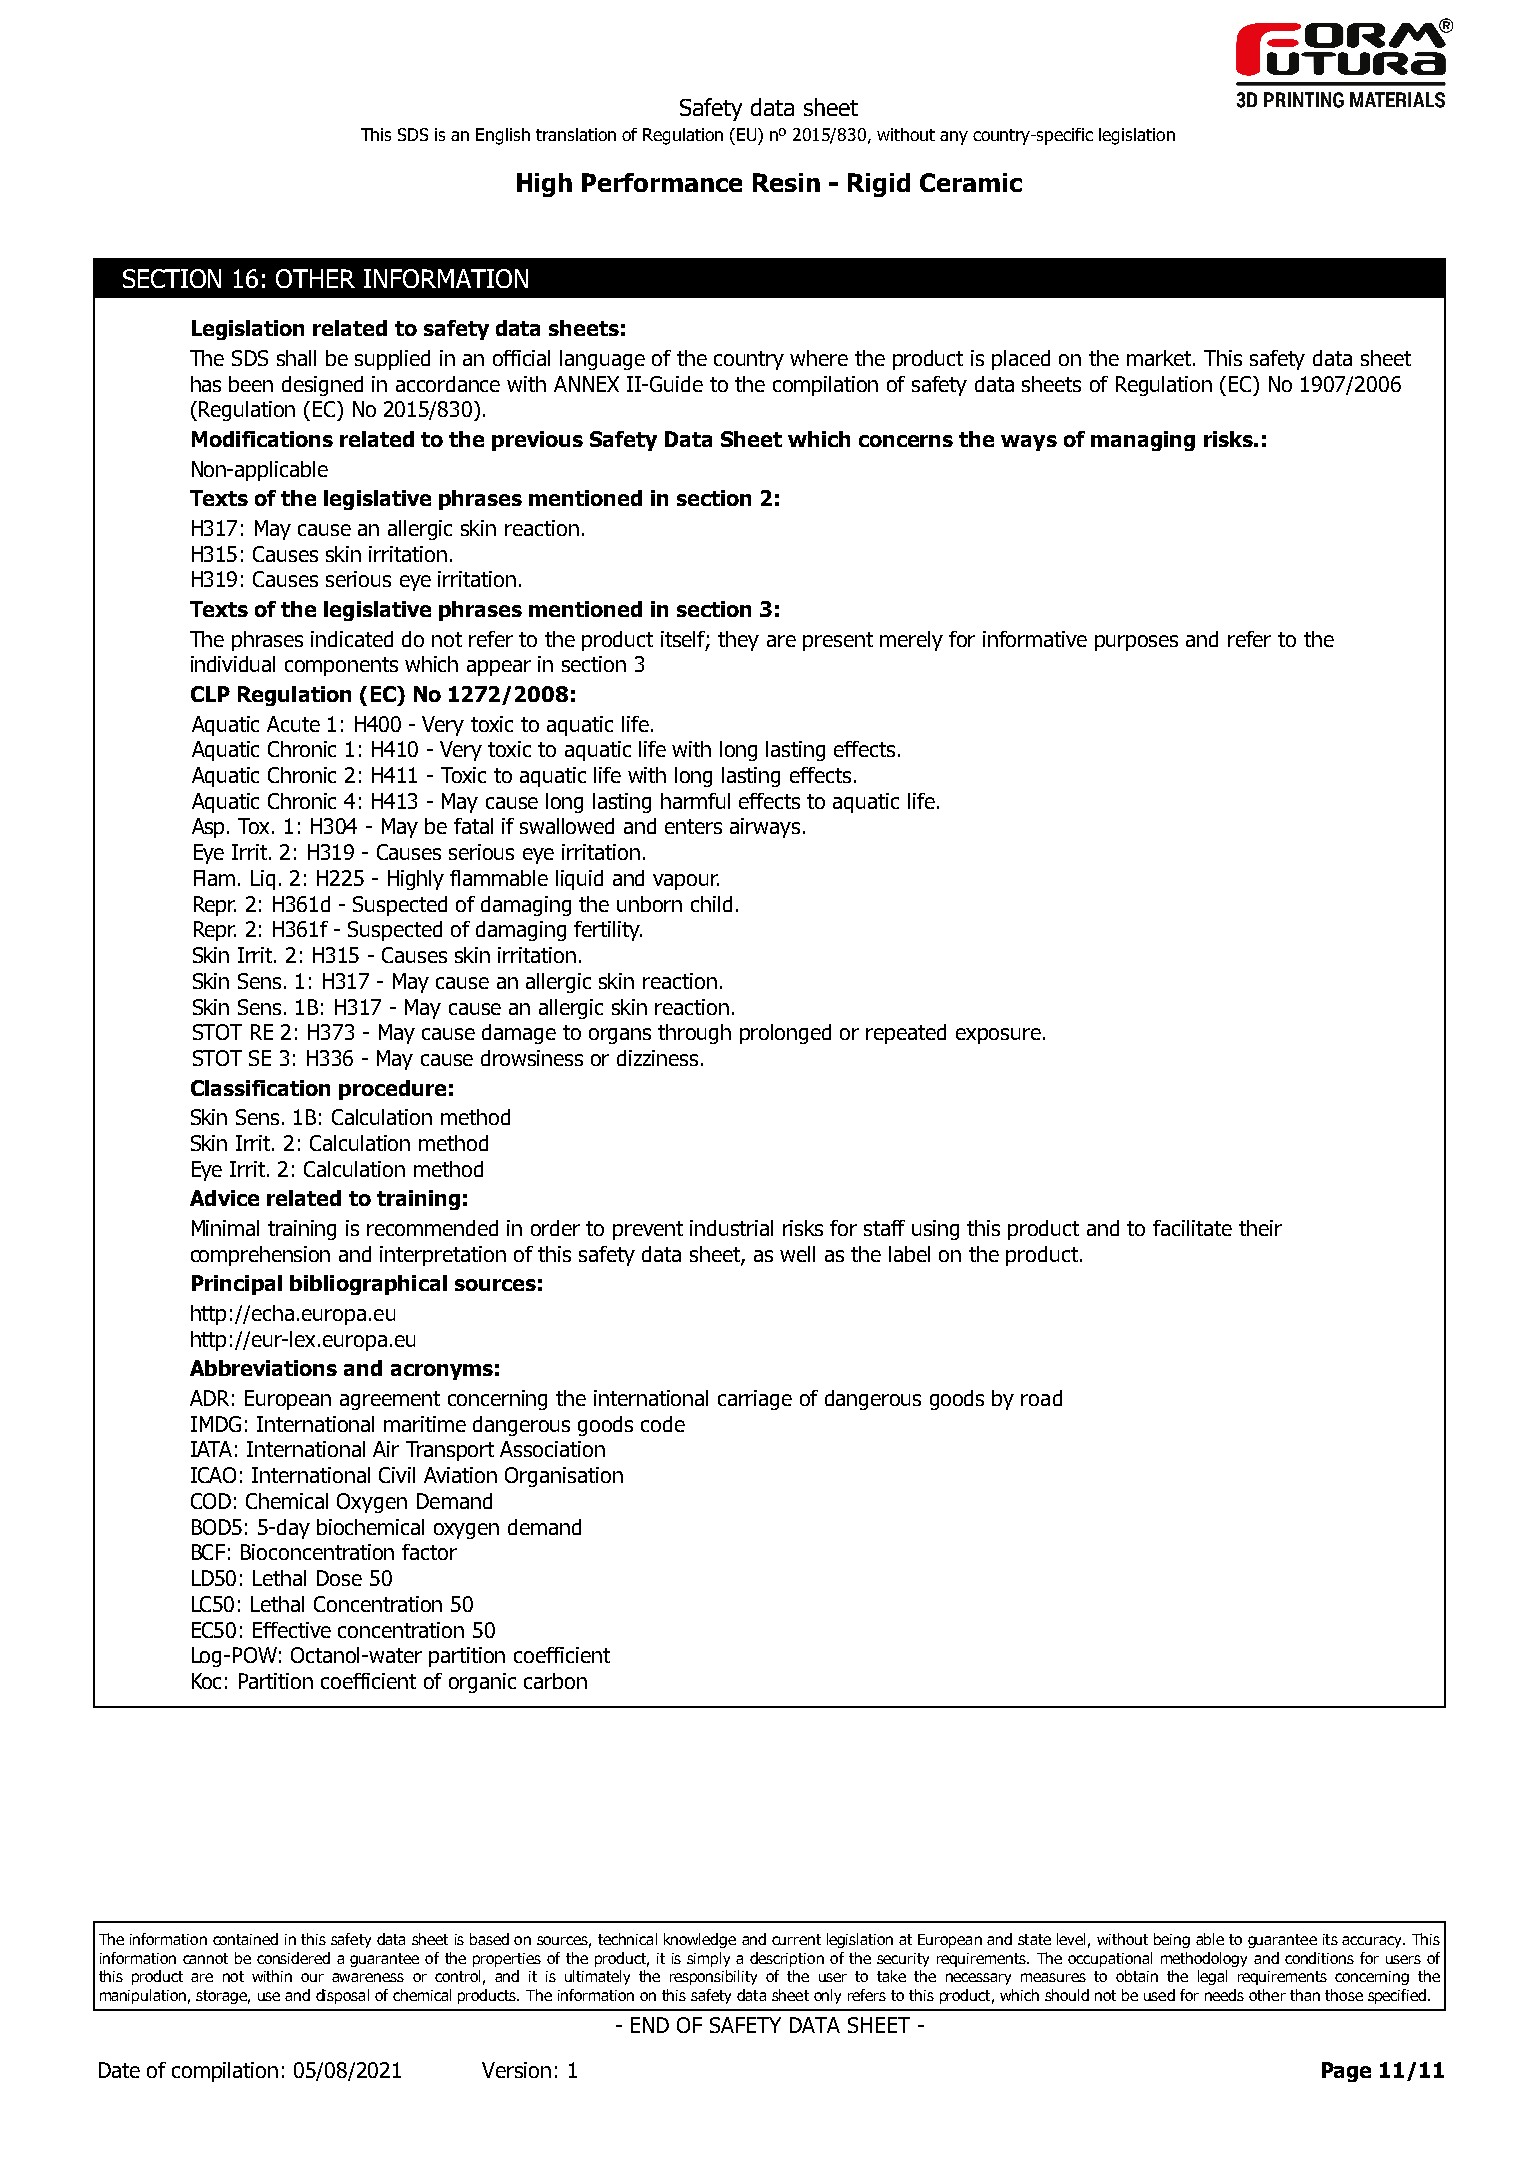  I want to click on their, so click(1260, 1228).
